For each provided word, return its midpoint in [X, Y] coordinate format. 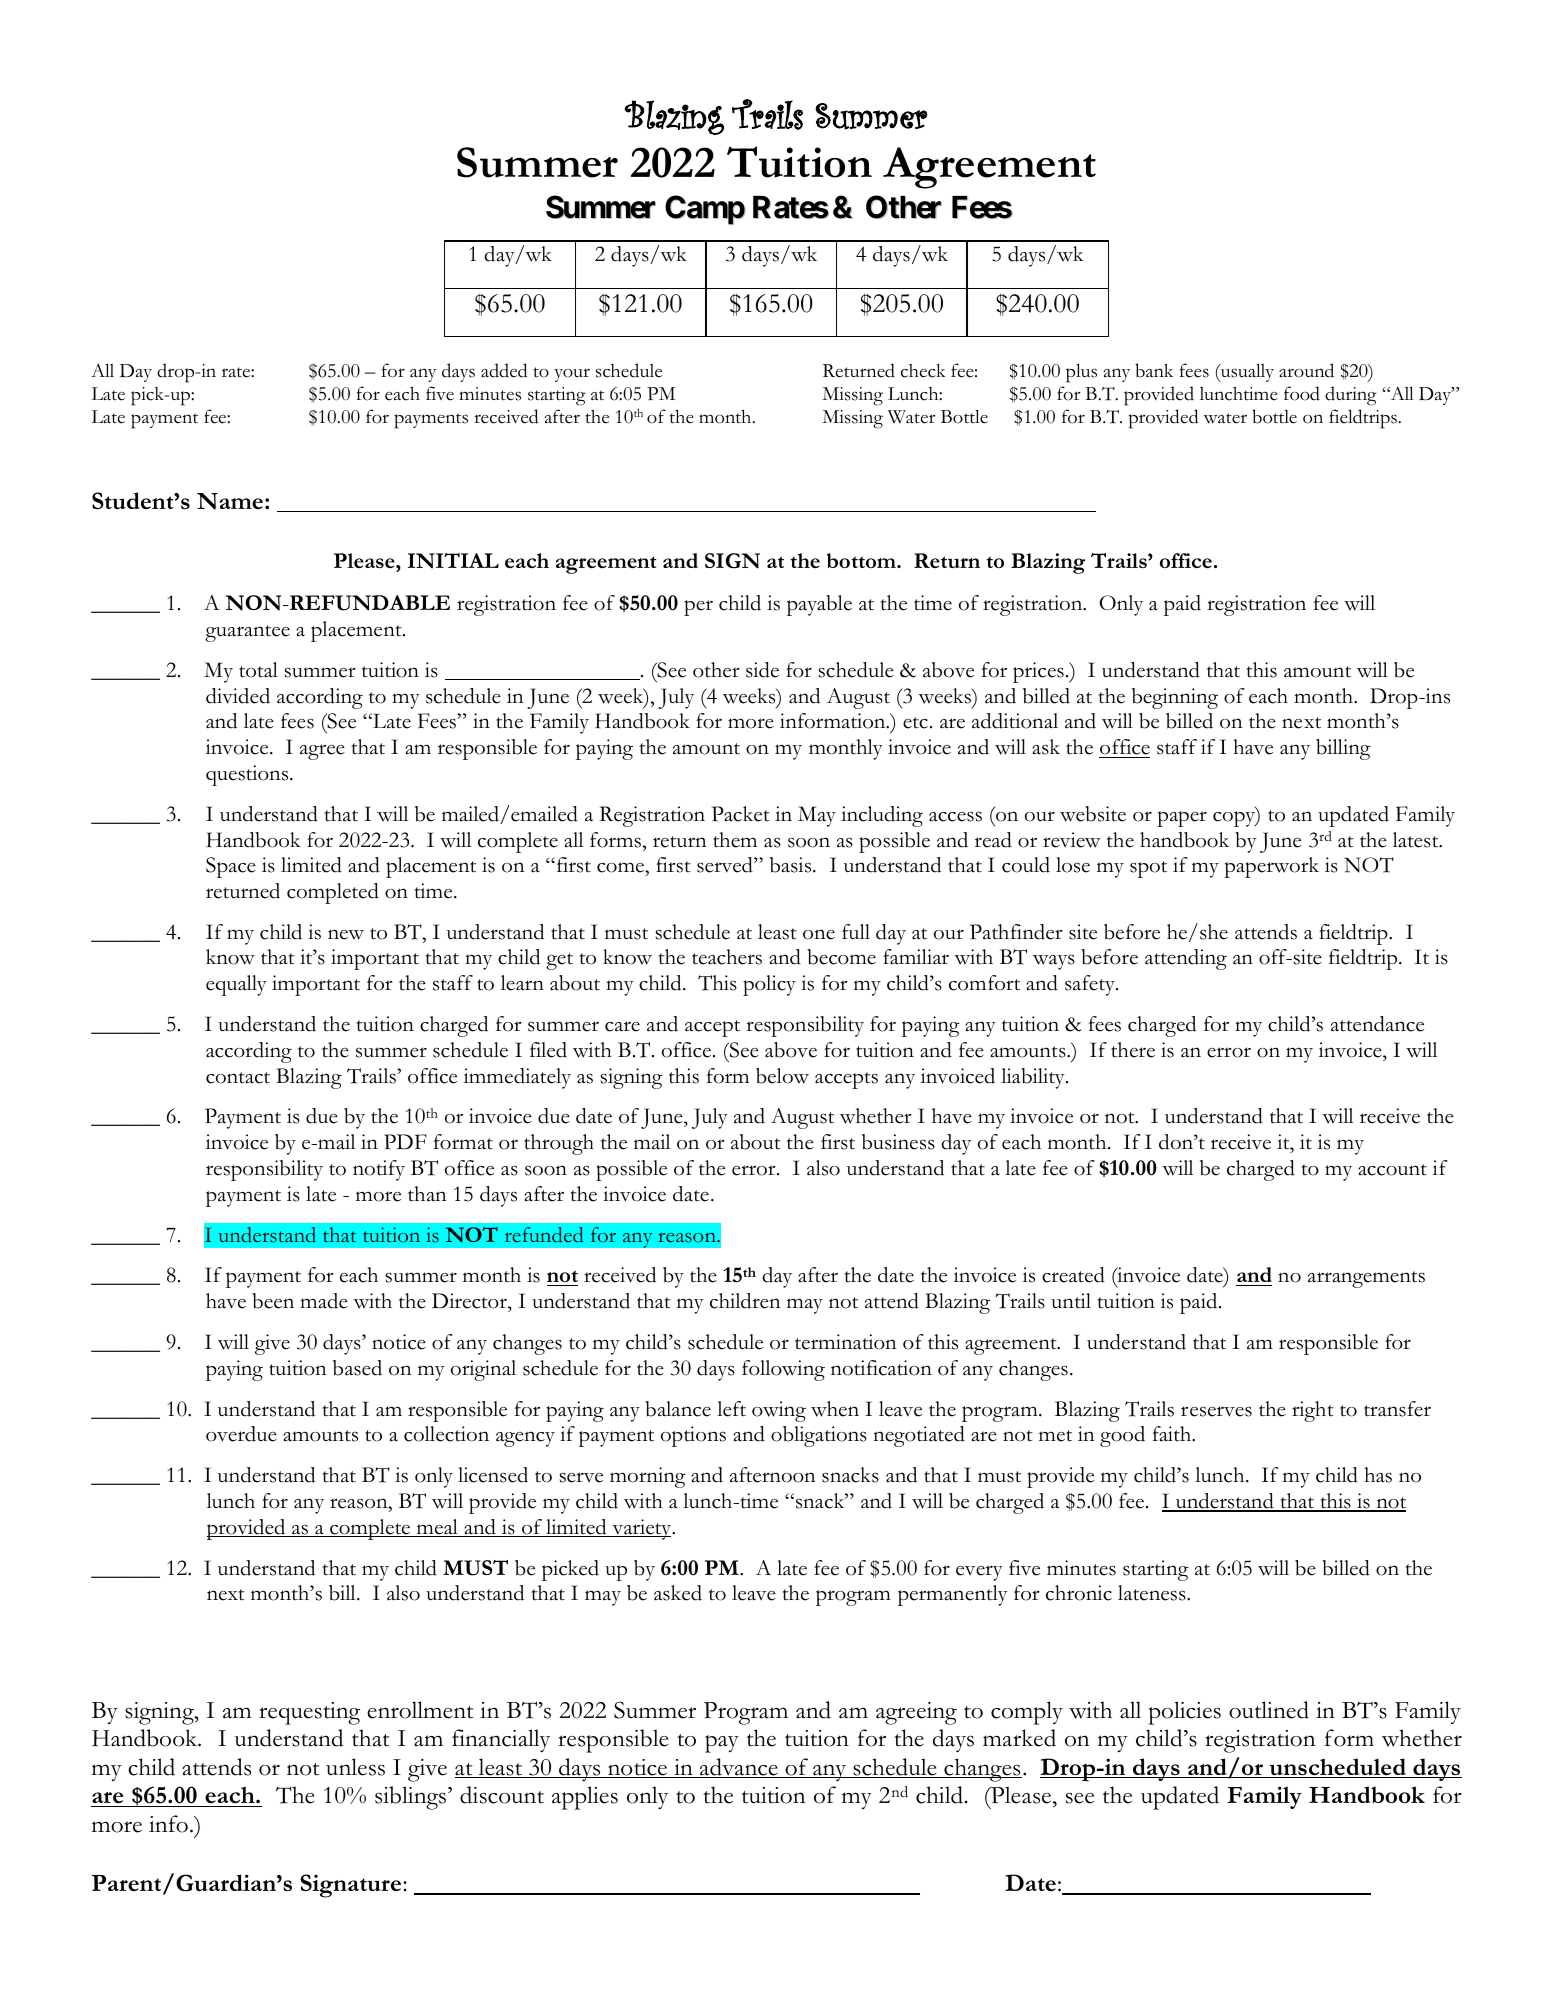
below [782, 1076]
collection [446, 1434]
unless [355, 1767]
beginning [1175, 698]
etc [915, 723]
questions [248, 775]
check [923, 370]
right [1313, 1411]
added [504, 370]
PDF [405, 1141]
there [1133, 1050]
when [835, 1409]
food [1302, 393]
